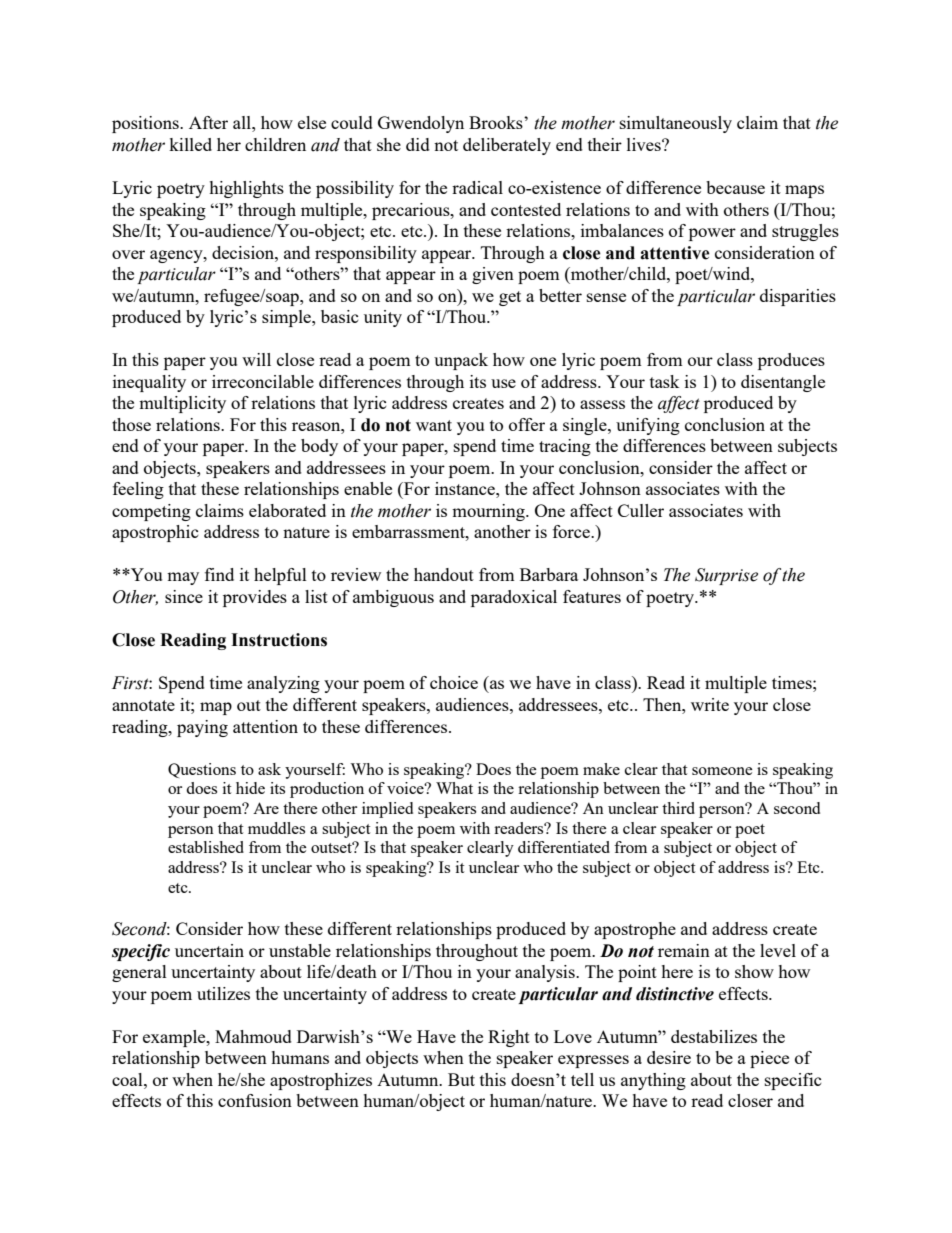  I want to click on want, so click(434, 425).
